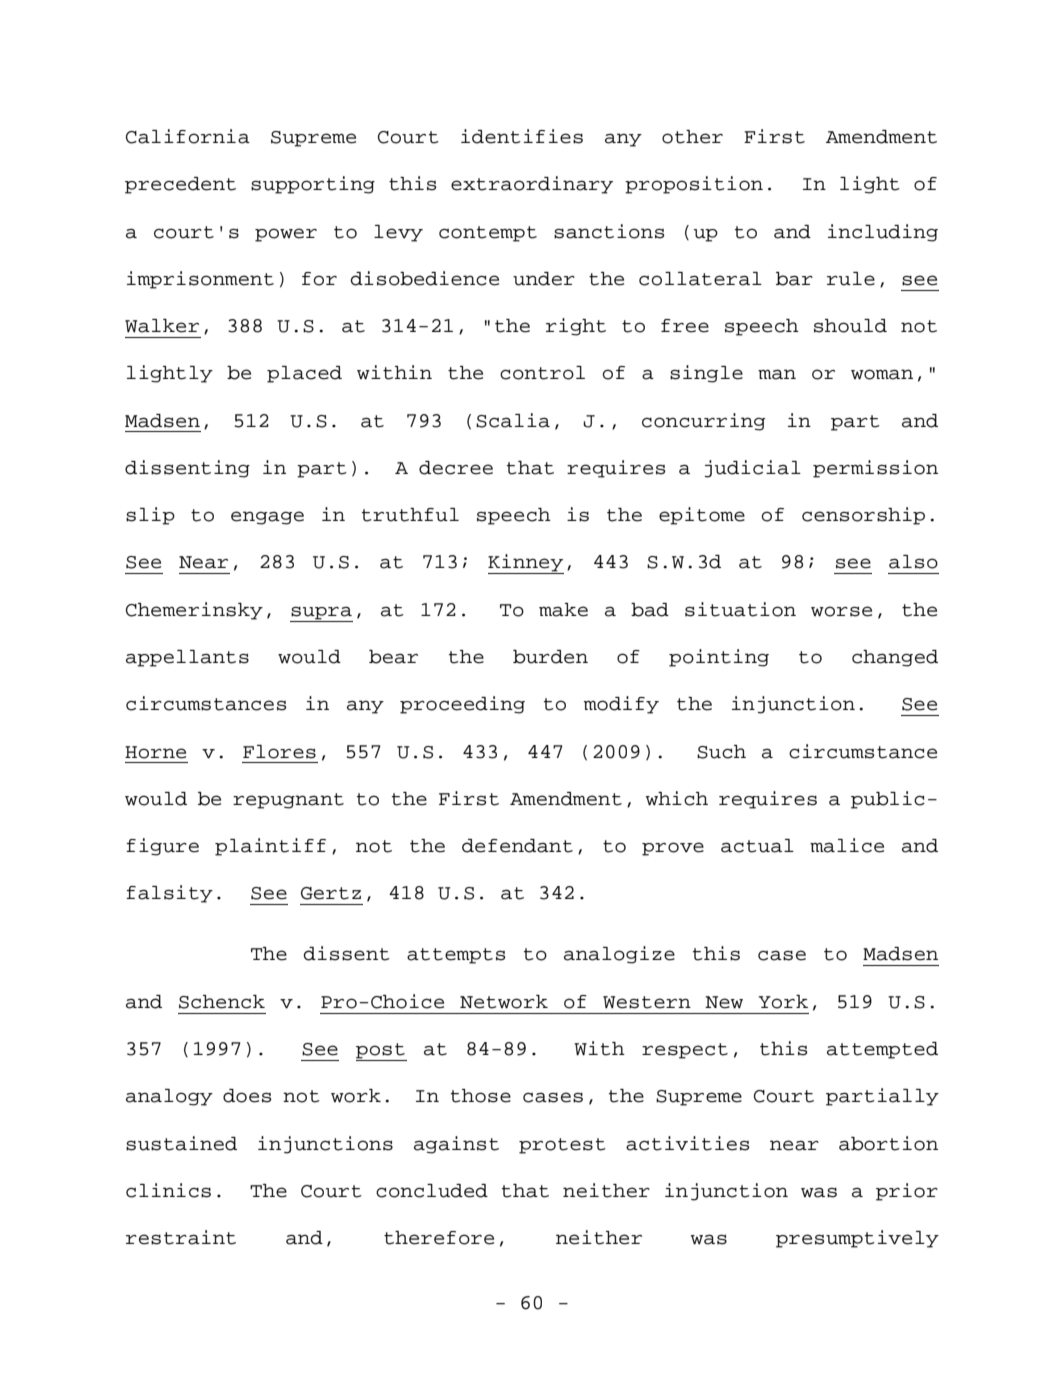  I want to click on engage, so click(267, 518).
